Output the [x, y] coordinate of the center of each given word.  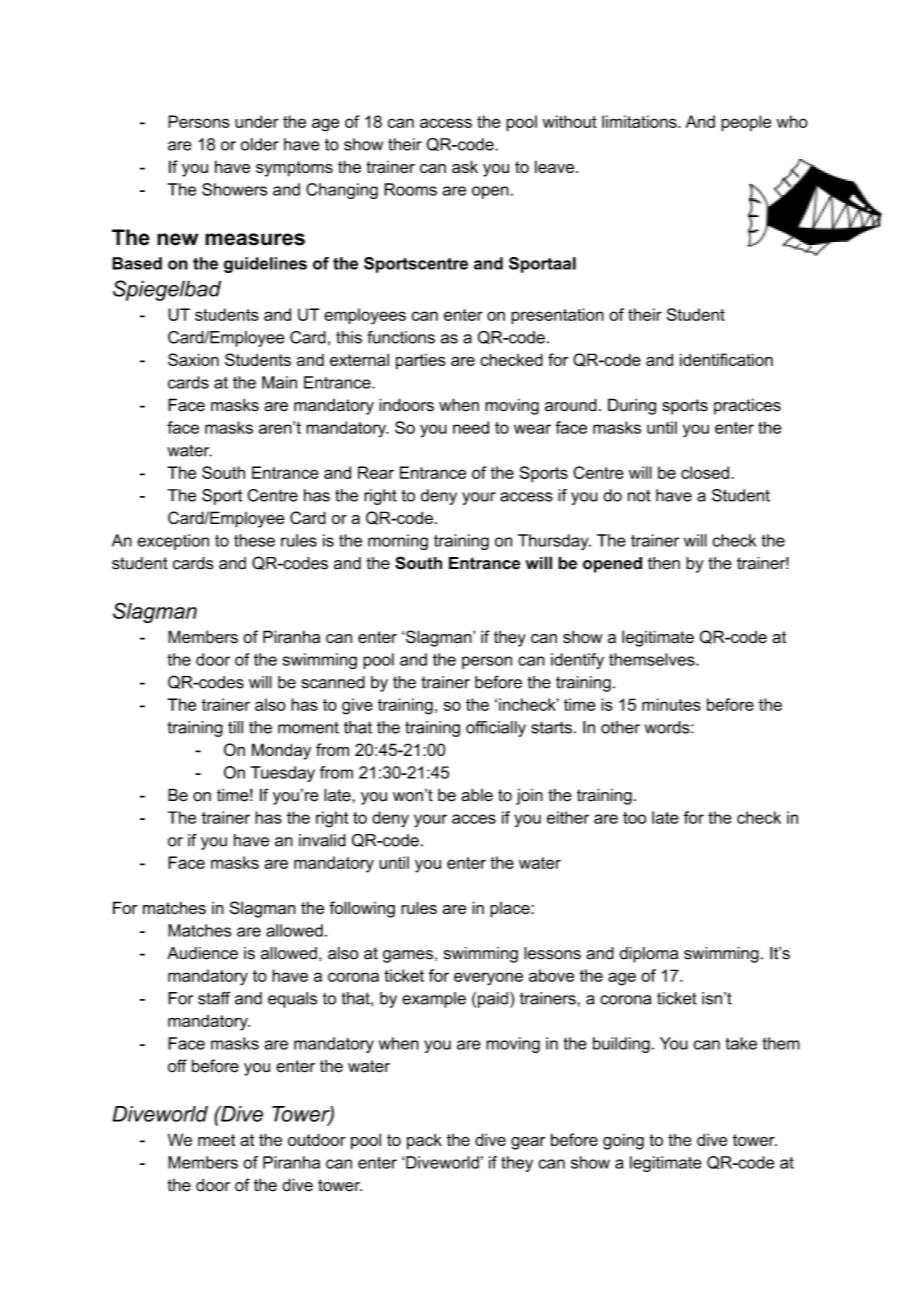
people [746, 123]
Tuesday [283, 774]
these [254, 540]
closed [705, 472]
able [477, 795]
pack [424, 1141]
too [634, 818]
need [471, 427]
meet [216, 1140]
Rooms [410, 189]
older [260, 144]
